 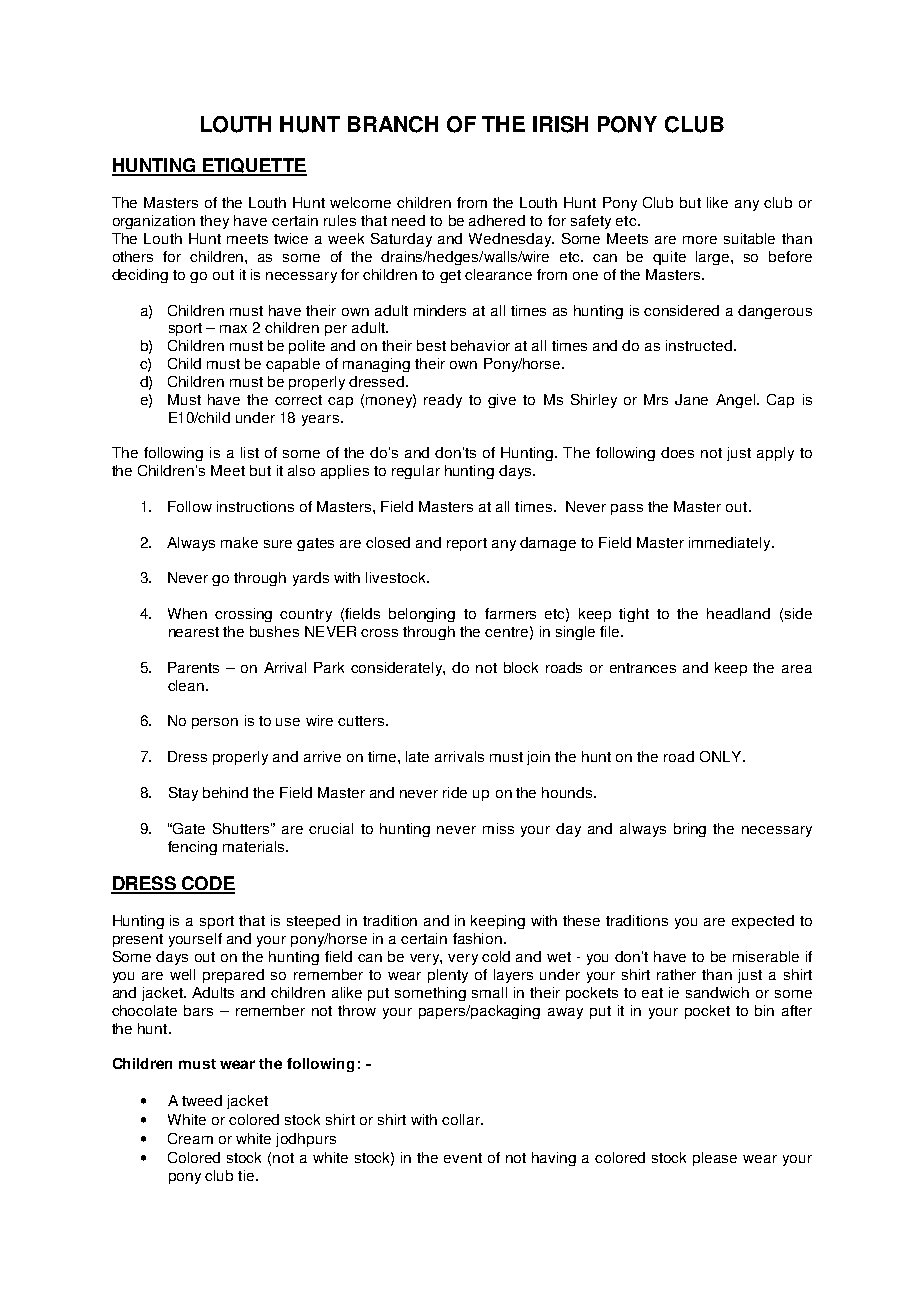 I want to click on ETIQUETTE, so click(x=254, y=166).
